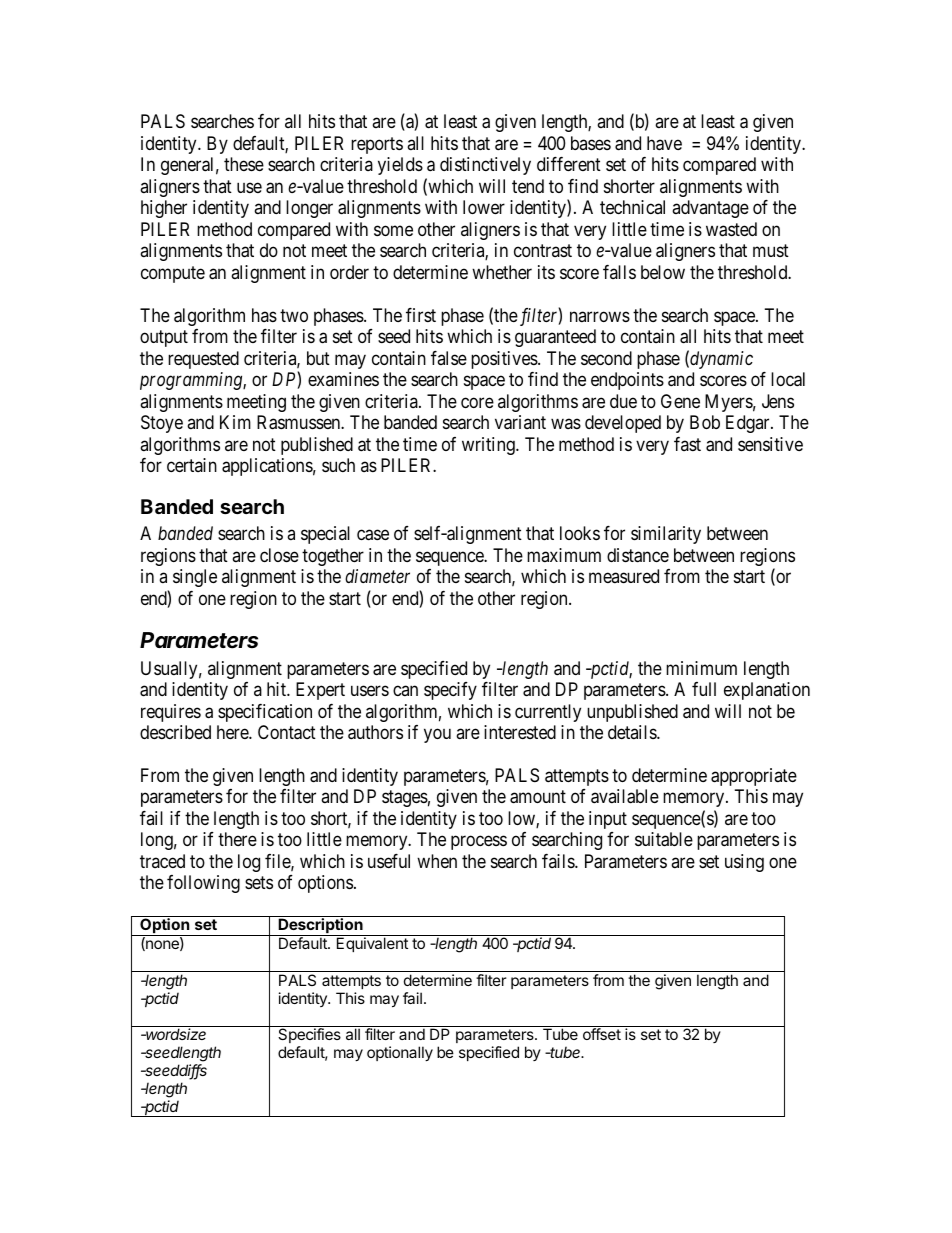 The width and height of the page is (952, 1233). What do you see at coordinates (710, 209) in the page?
I see `advantage` at bounding box center [710, 209].
